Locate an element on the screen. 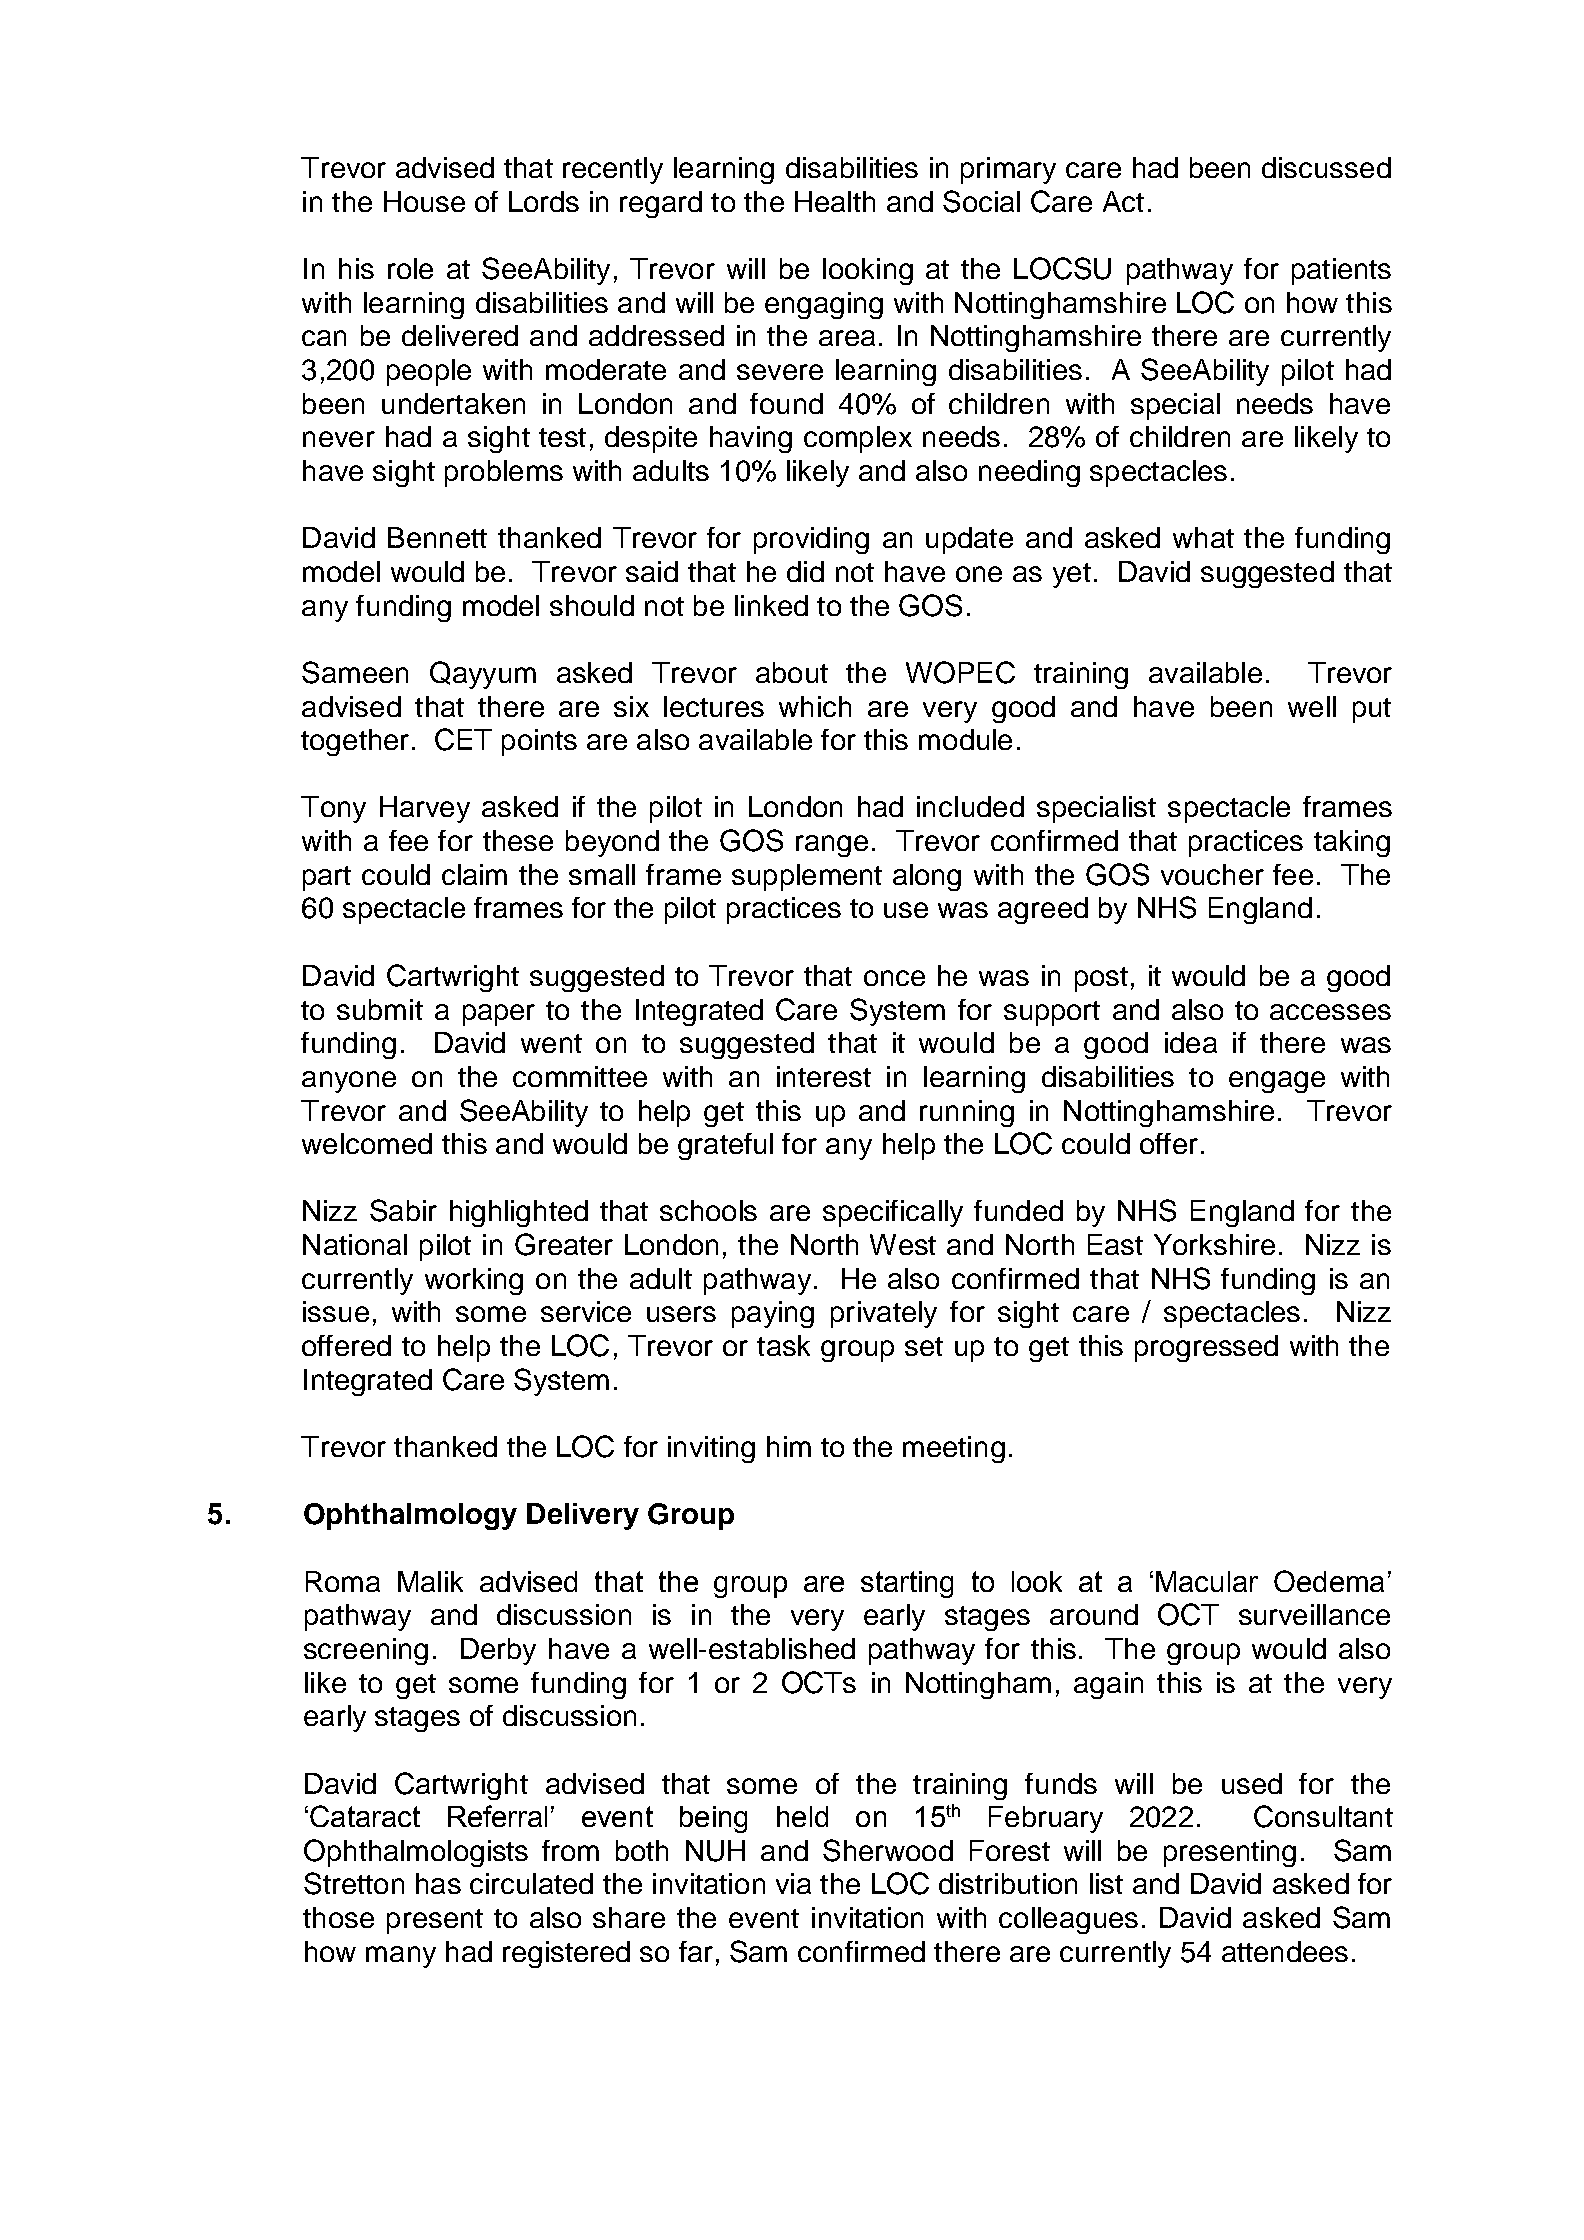  House is located at coordinates (424, 201).
